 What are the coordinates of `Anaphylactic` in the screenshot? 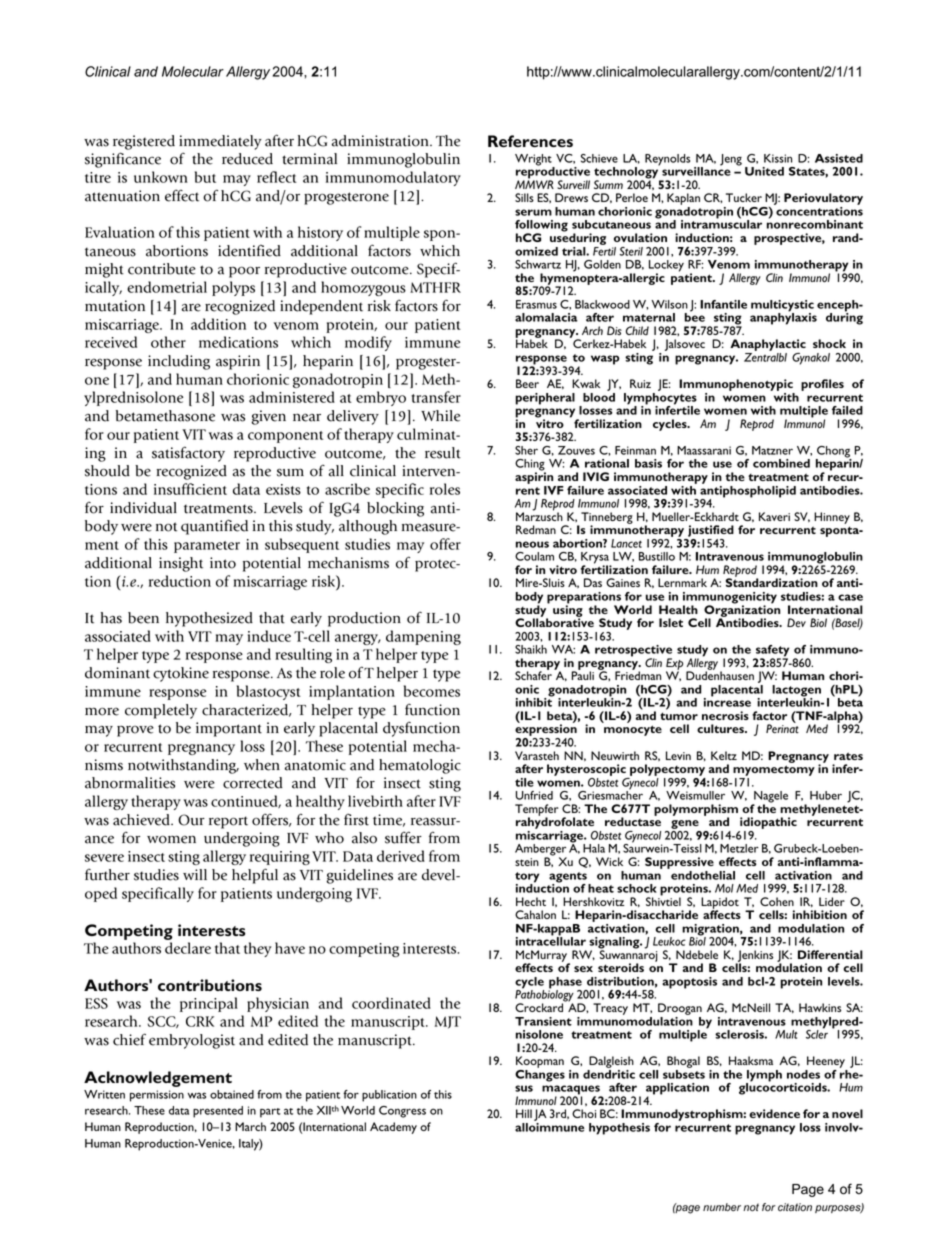 It's located at (768, 346).
